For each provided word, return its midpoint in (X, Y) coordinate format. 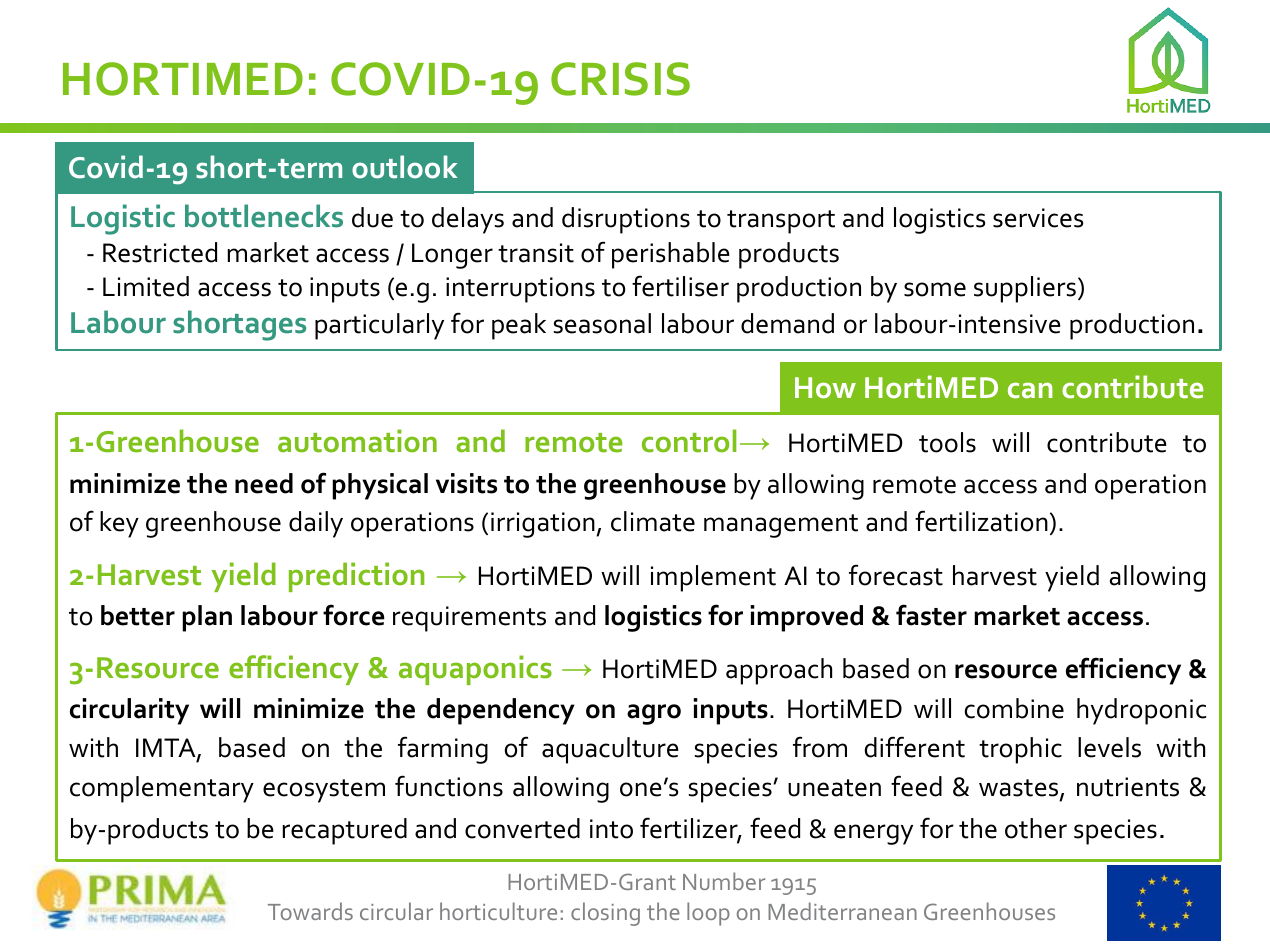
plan (207, 618)
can (1030, 390)
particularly (379, 326)
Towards (310, 911)
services (1038, 218)
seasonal (602, 323)
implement (713, 578)
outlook (404, 167)
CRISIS (620, 79)
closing (605, 914)
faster (931, 615)
